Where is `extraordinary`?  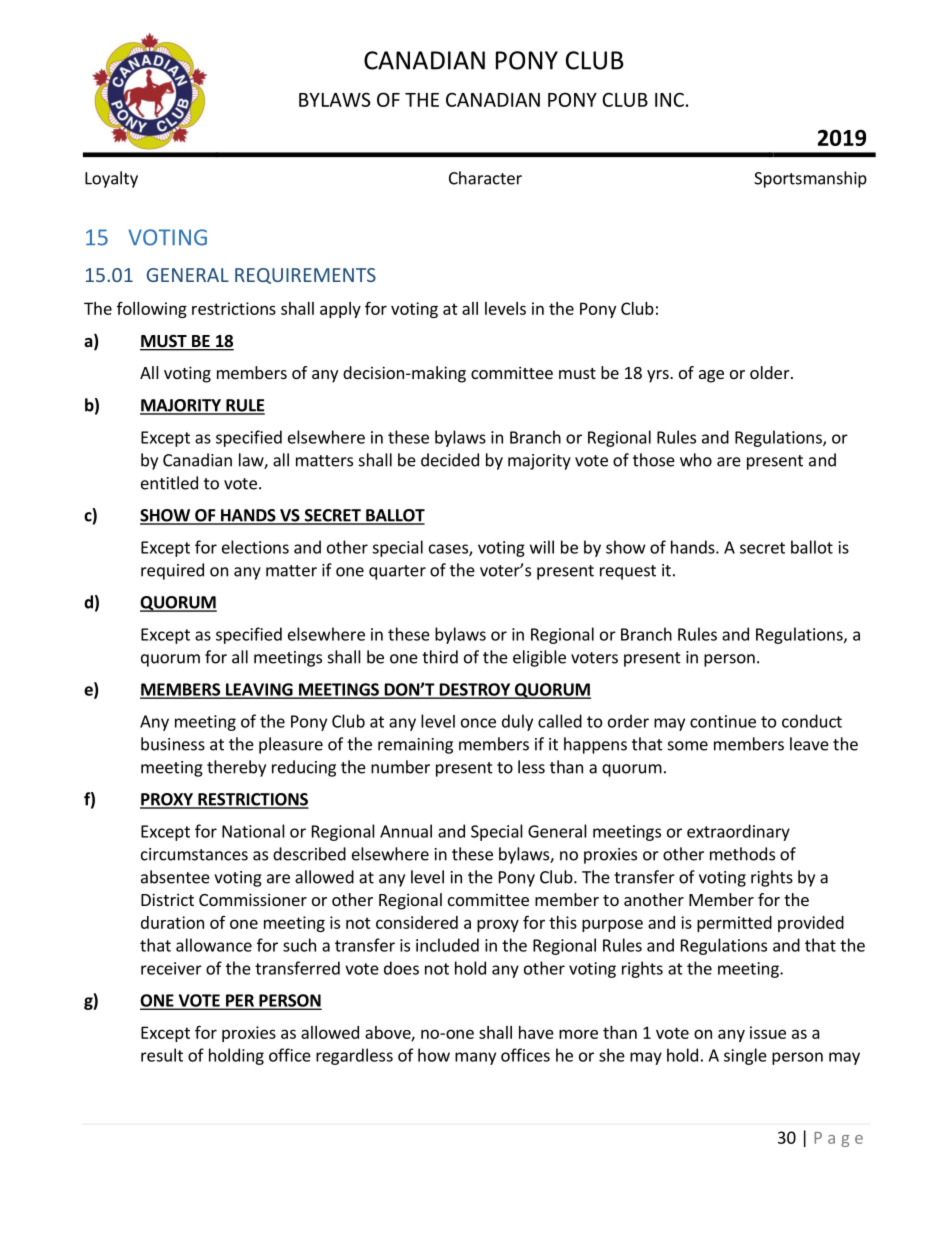
extraordinary is located at coordinates (738, 832).
